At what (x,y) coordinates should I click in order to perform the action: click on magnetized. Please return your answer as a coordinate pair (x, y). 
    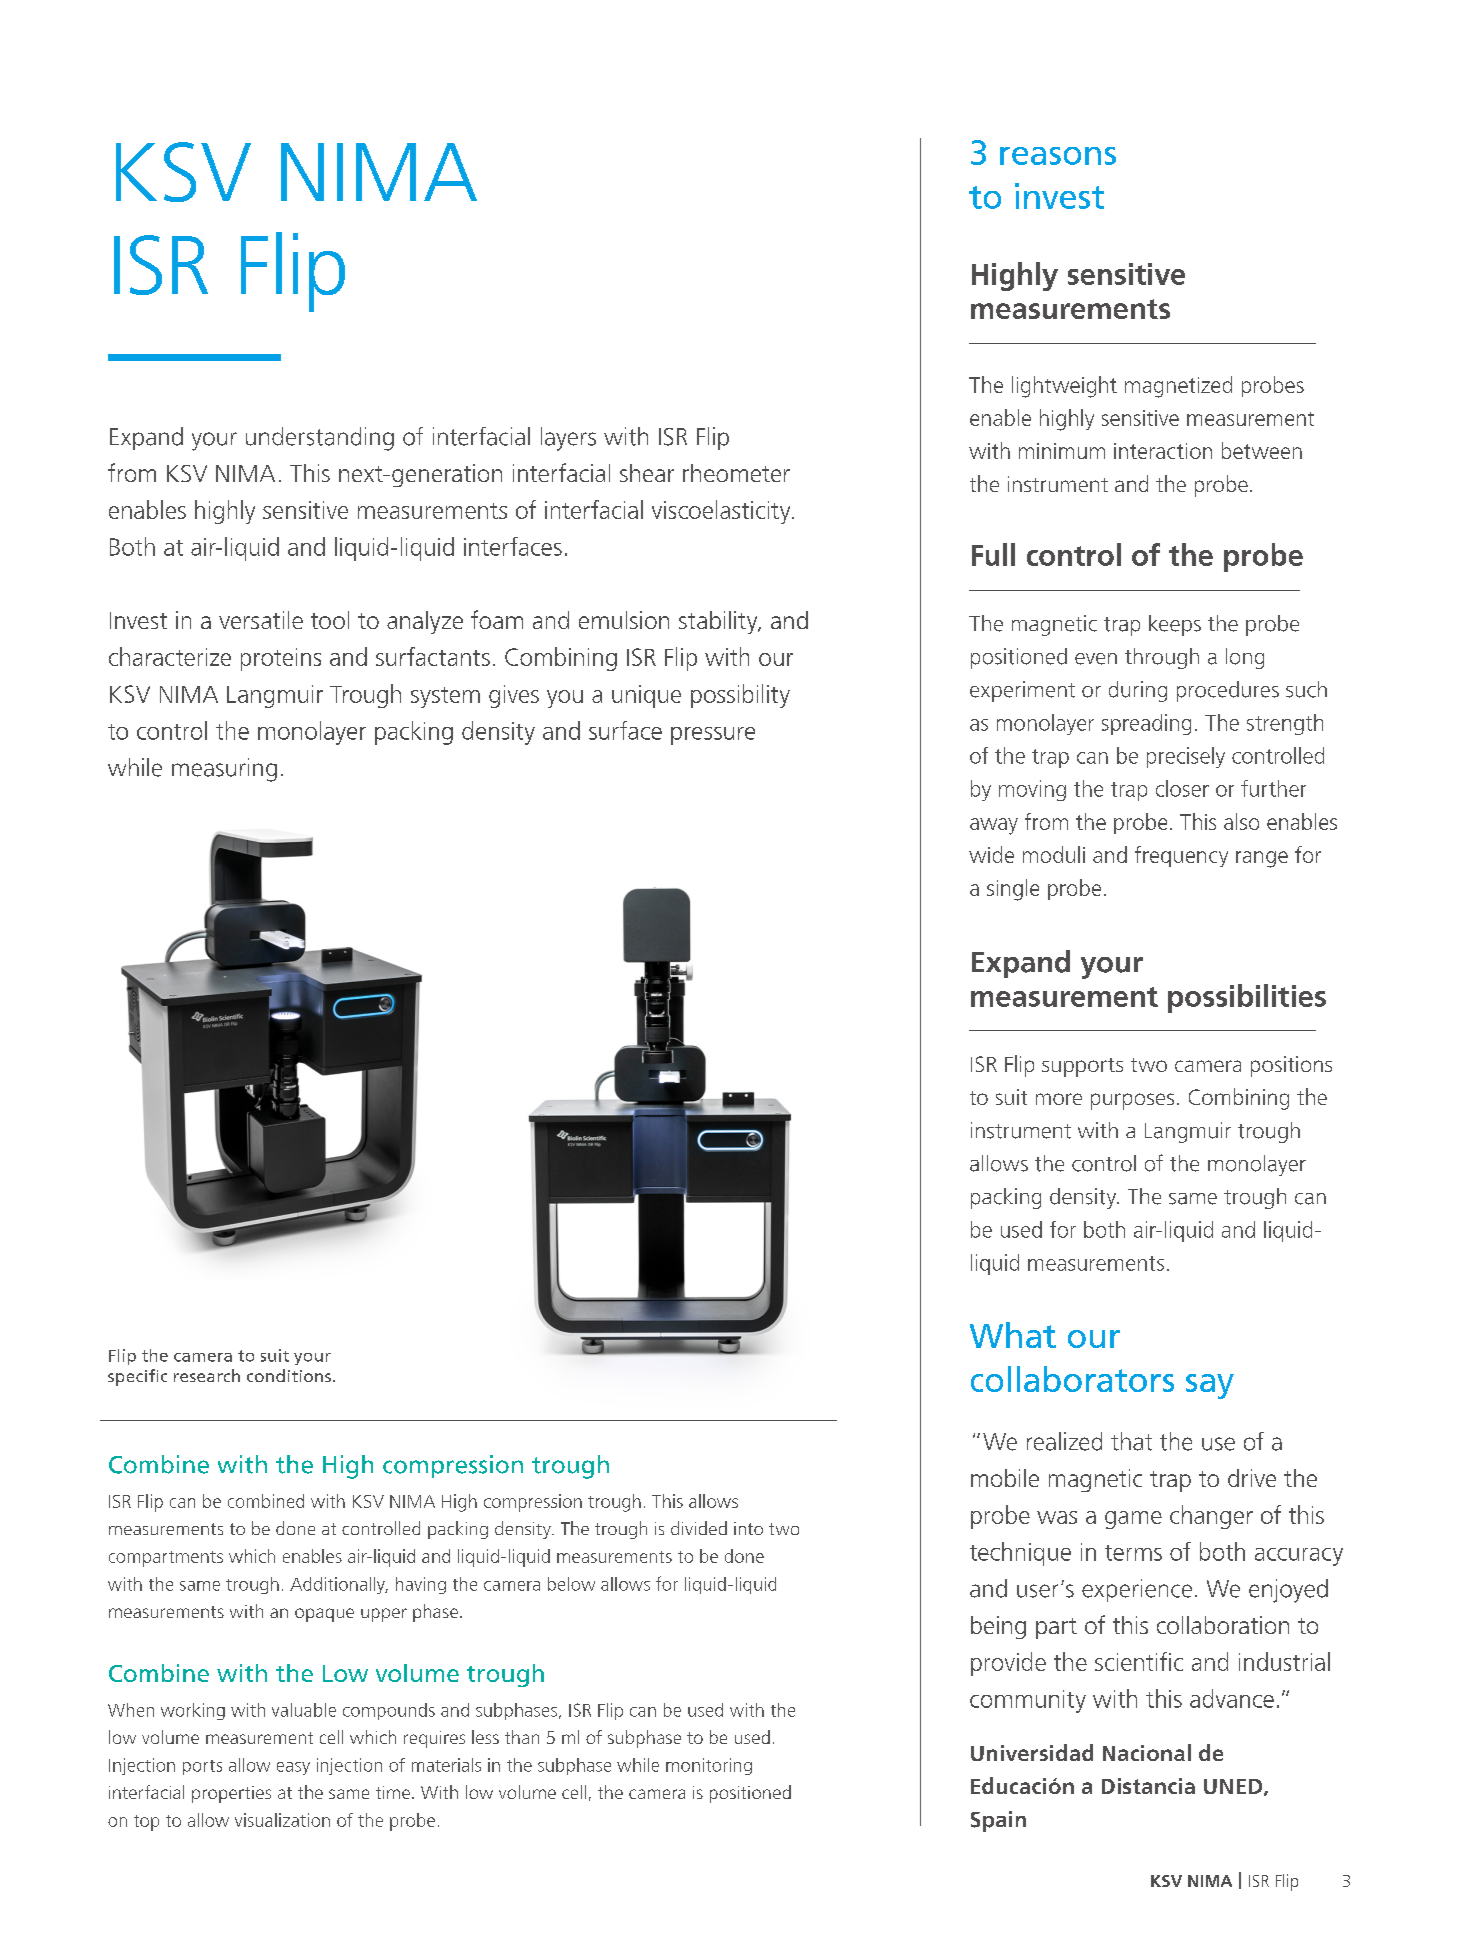
    Looking at the image, I should click on (1178, 387).
